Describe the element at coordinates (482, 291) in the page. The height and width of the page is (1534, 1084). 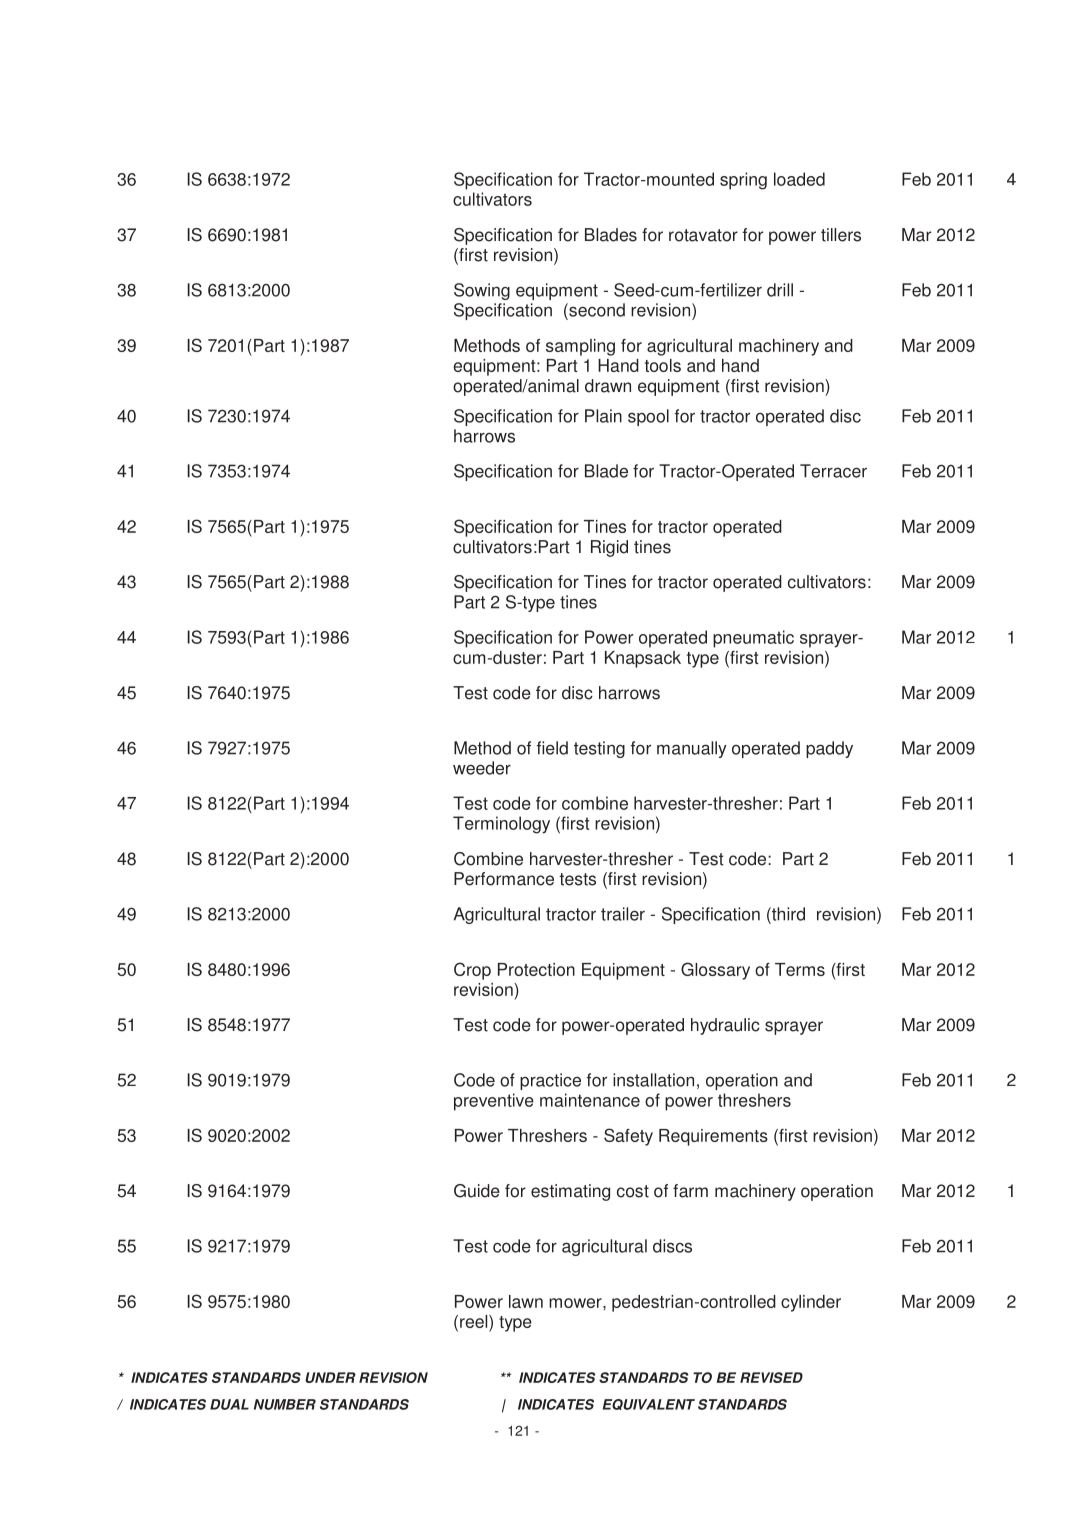
I see `Sowing` at that location.
